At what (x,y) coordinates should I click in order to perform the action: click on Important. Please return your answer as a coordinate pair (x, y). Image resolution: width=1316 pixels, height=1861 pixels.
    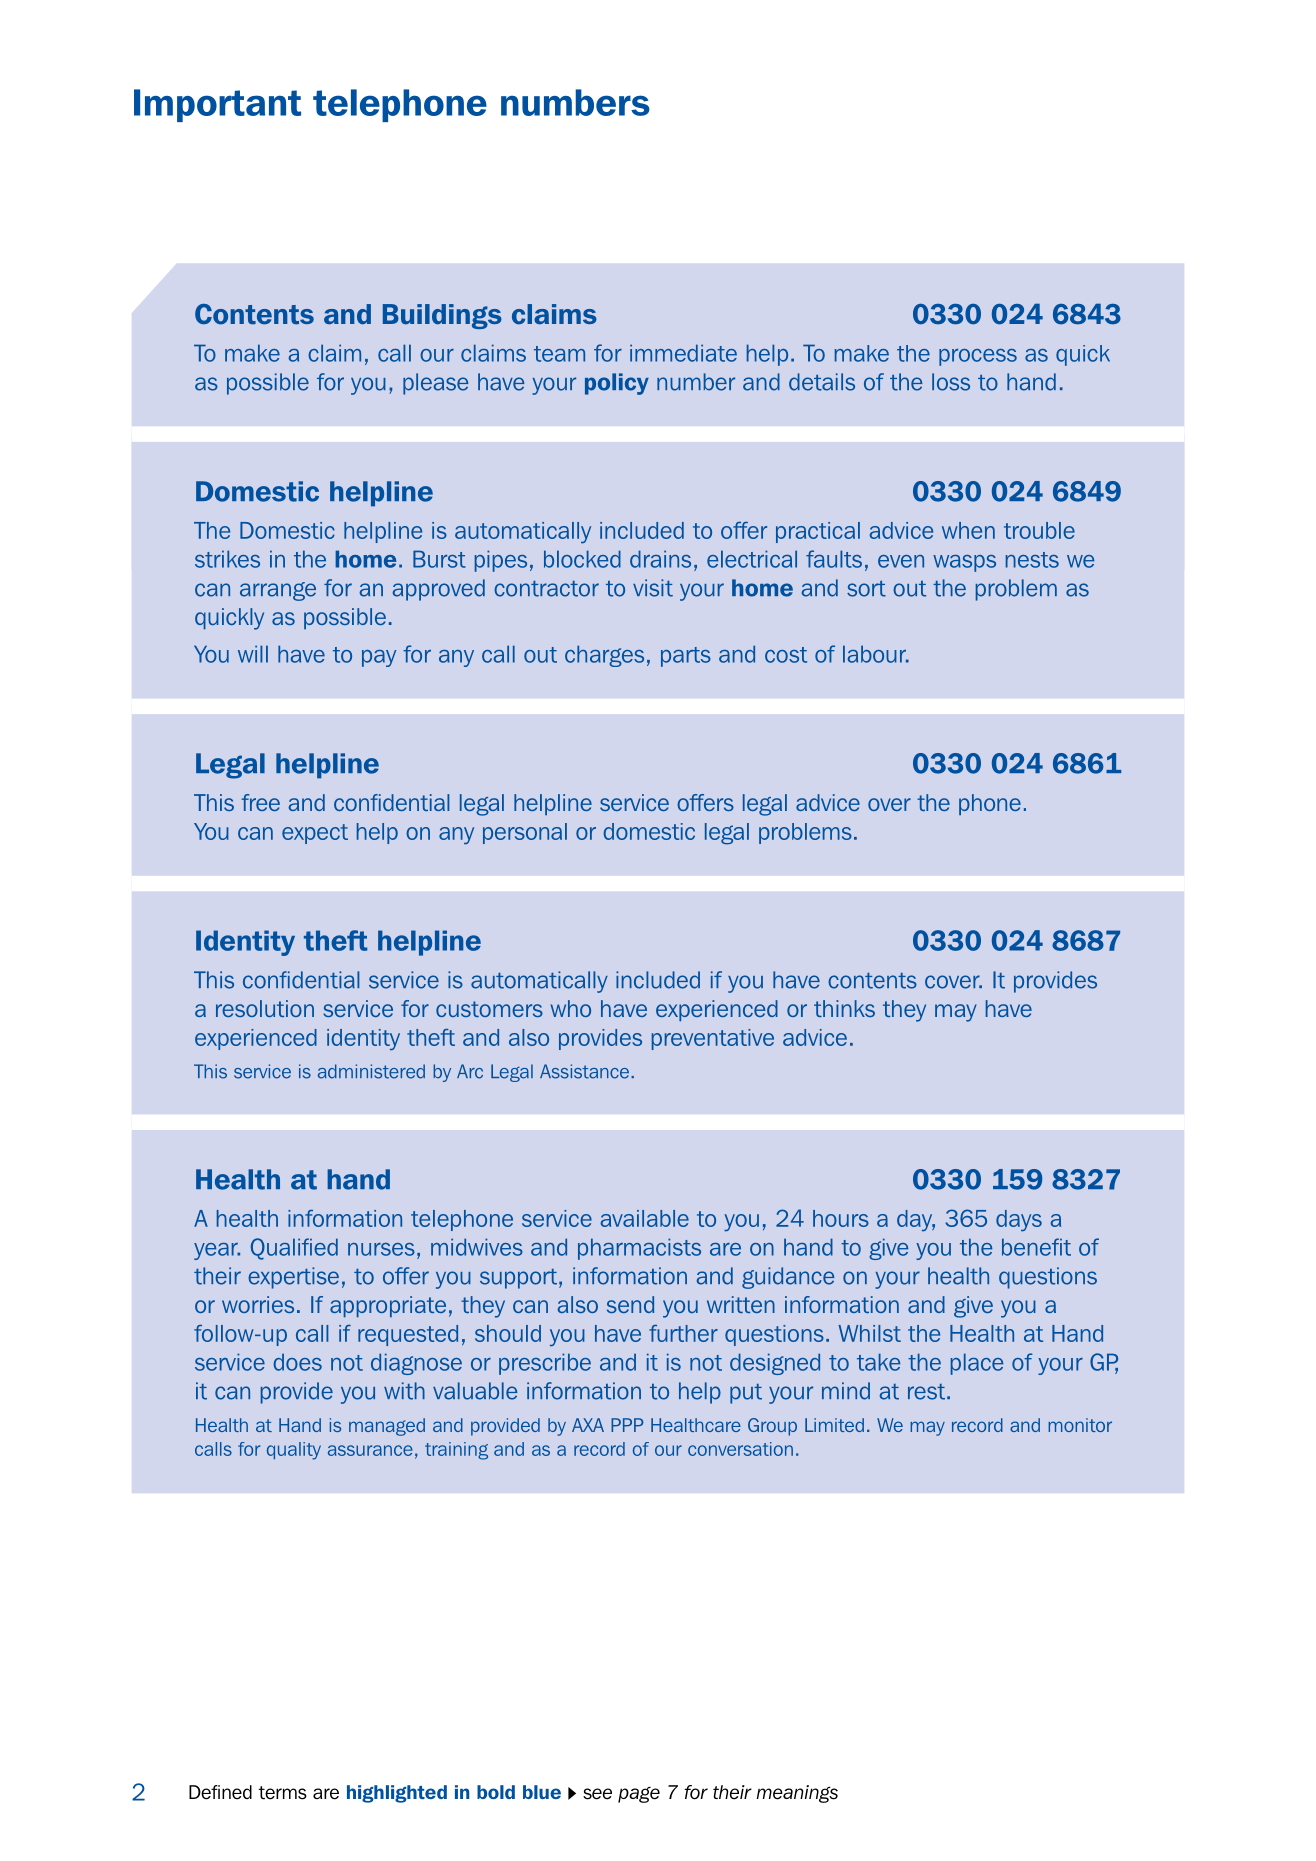
    Looking at the image, I should click on (217, 105).
